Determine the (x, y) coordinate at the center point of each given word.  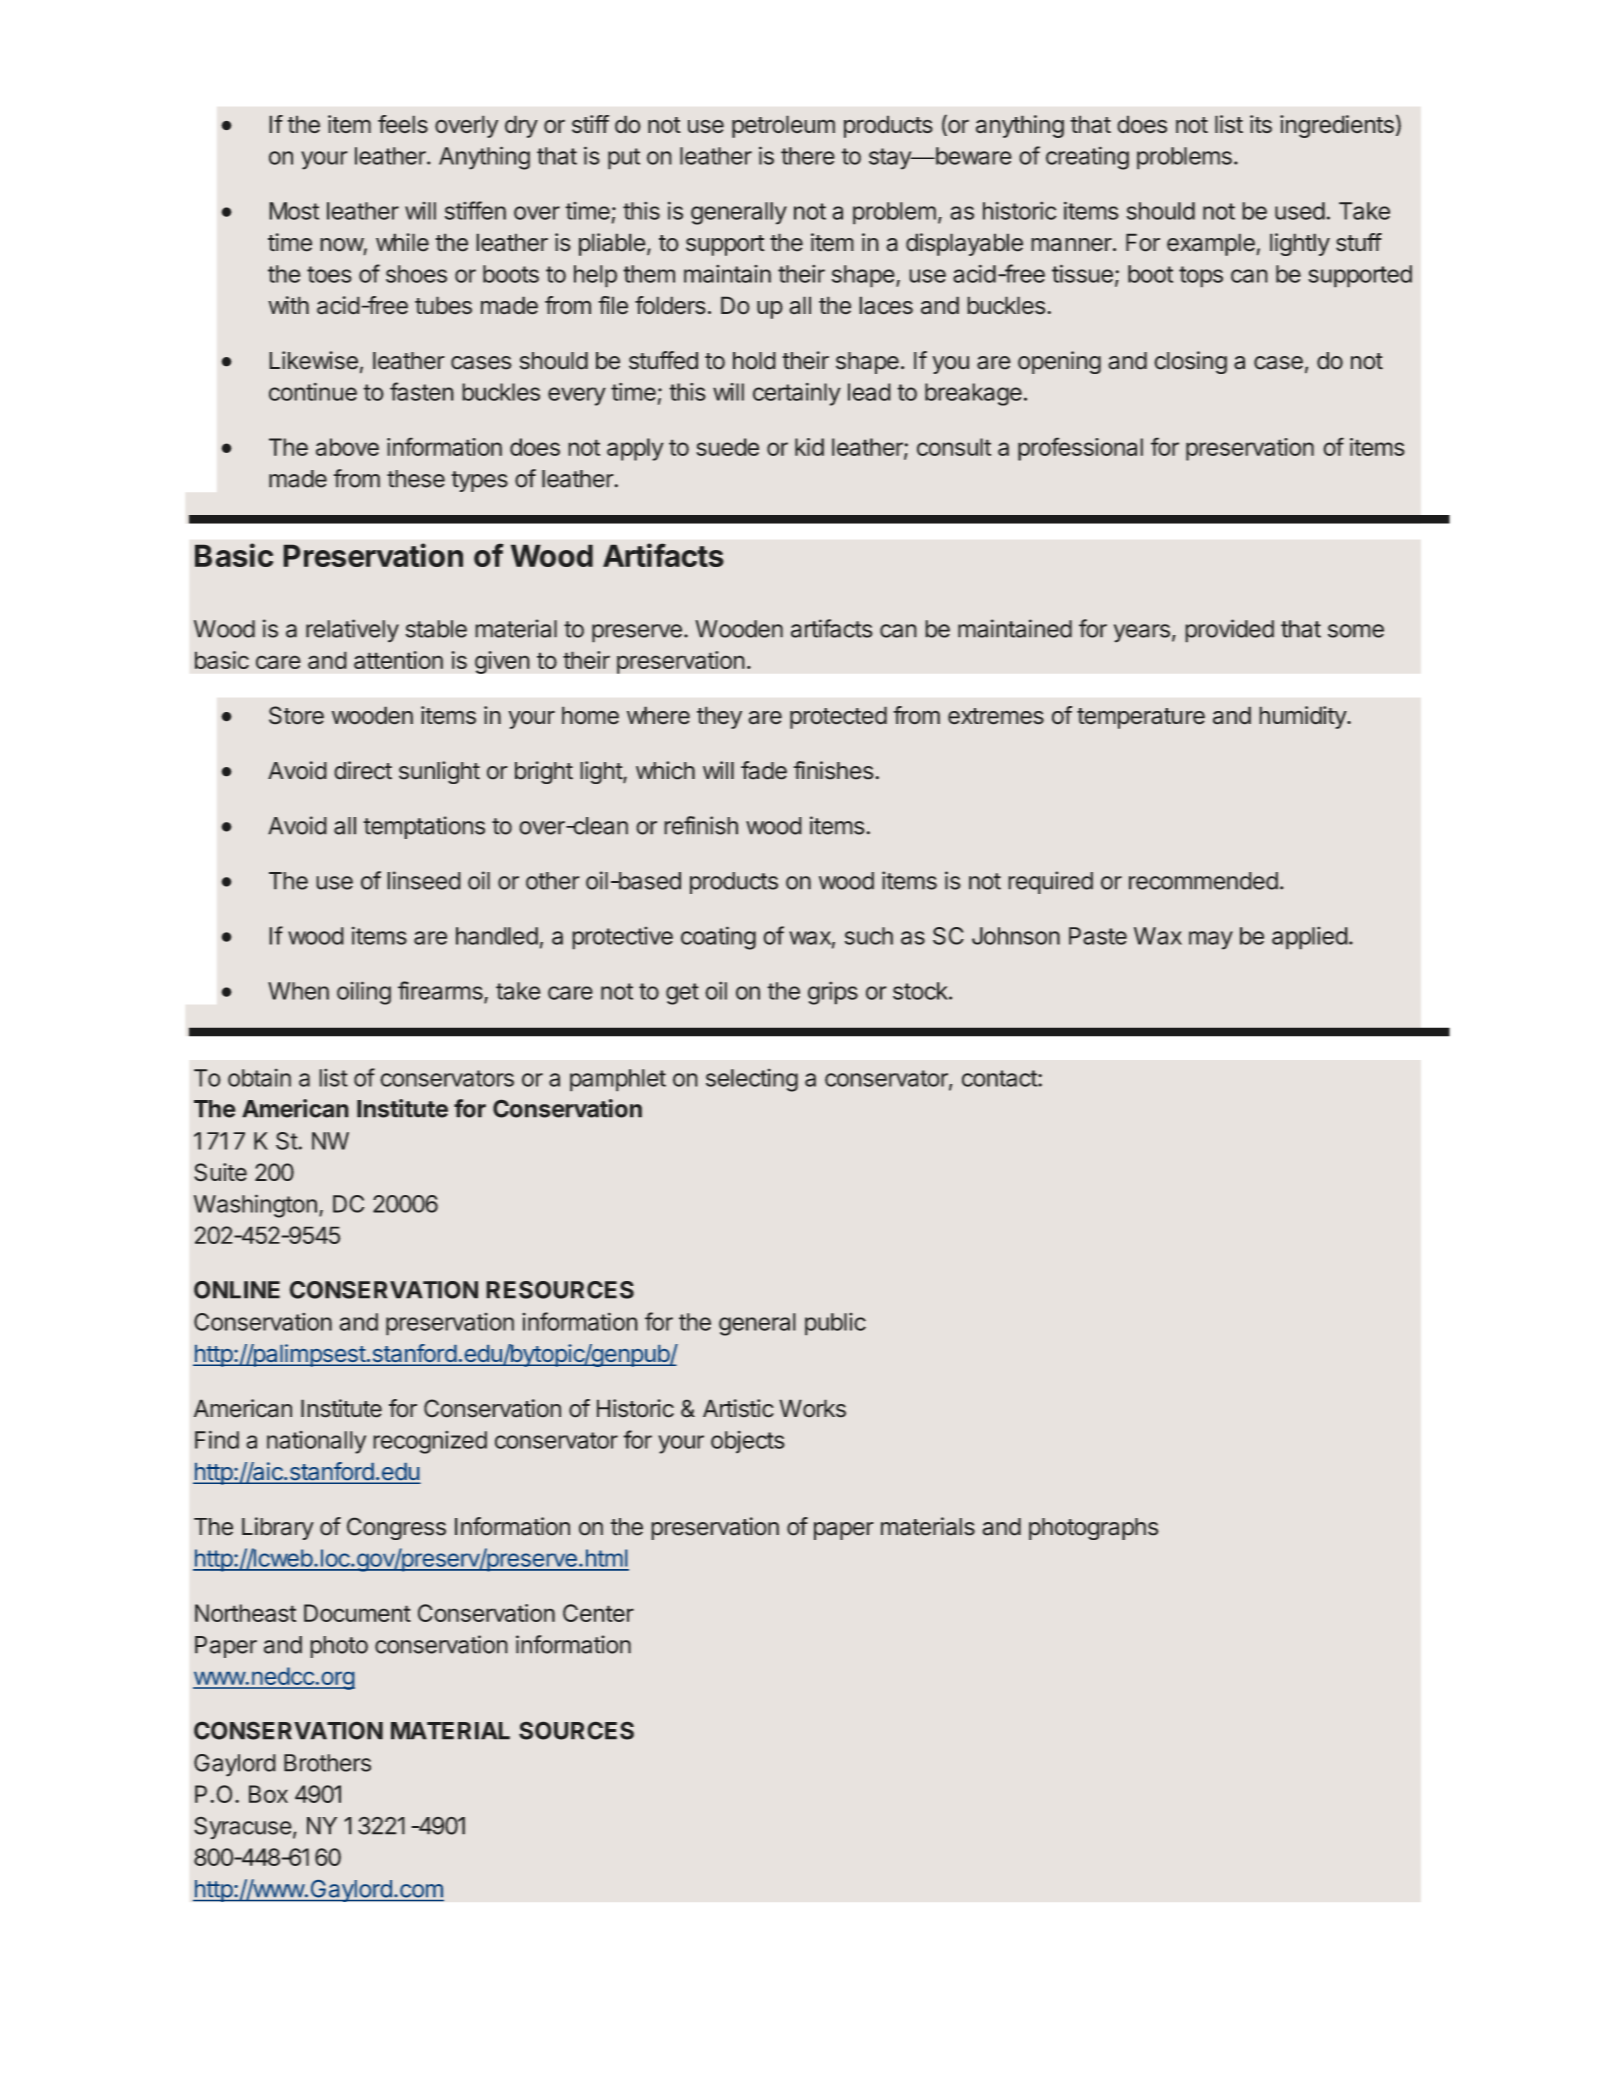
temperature (1141, 718)
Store (296, 715)
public (835, 1324)
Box (268, 1794)
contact (1000, 1078)
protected (838, 717)
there (808, 156)
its (1261, 124)
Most (294, 211)
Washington (255, 1206)
